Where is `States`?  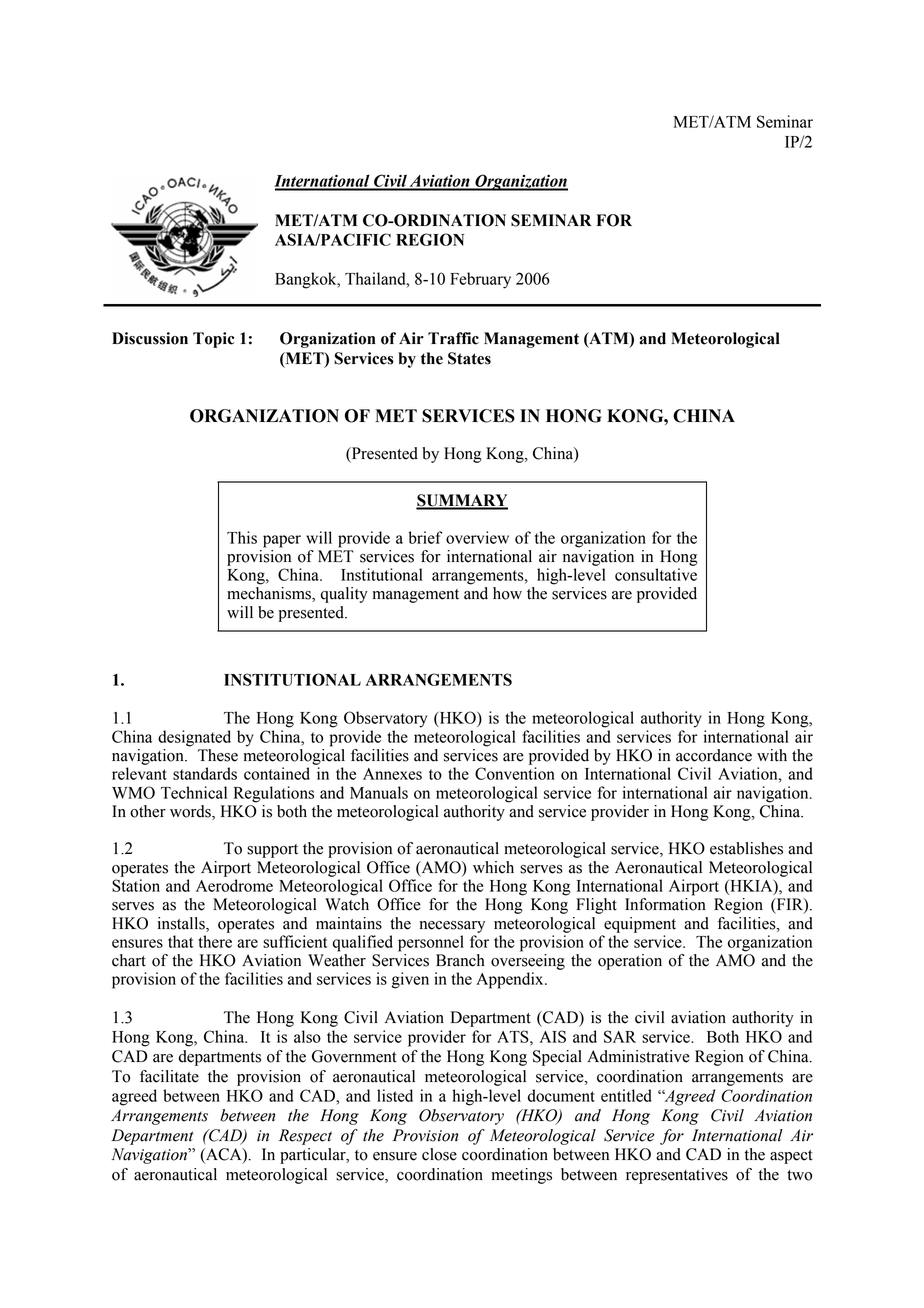 States is located at coordinates (469, 358).
